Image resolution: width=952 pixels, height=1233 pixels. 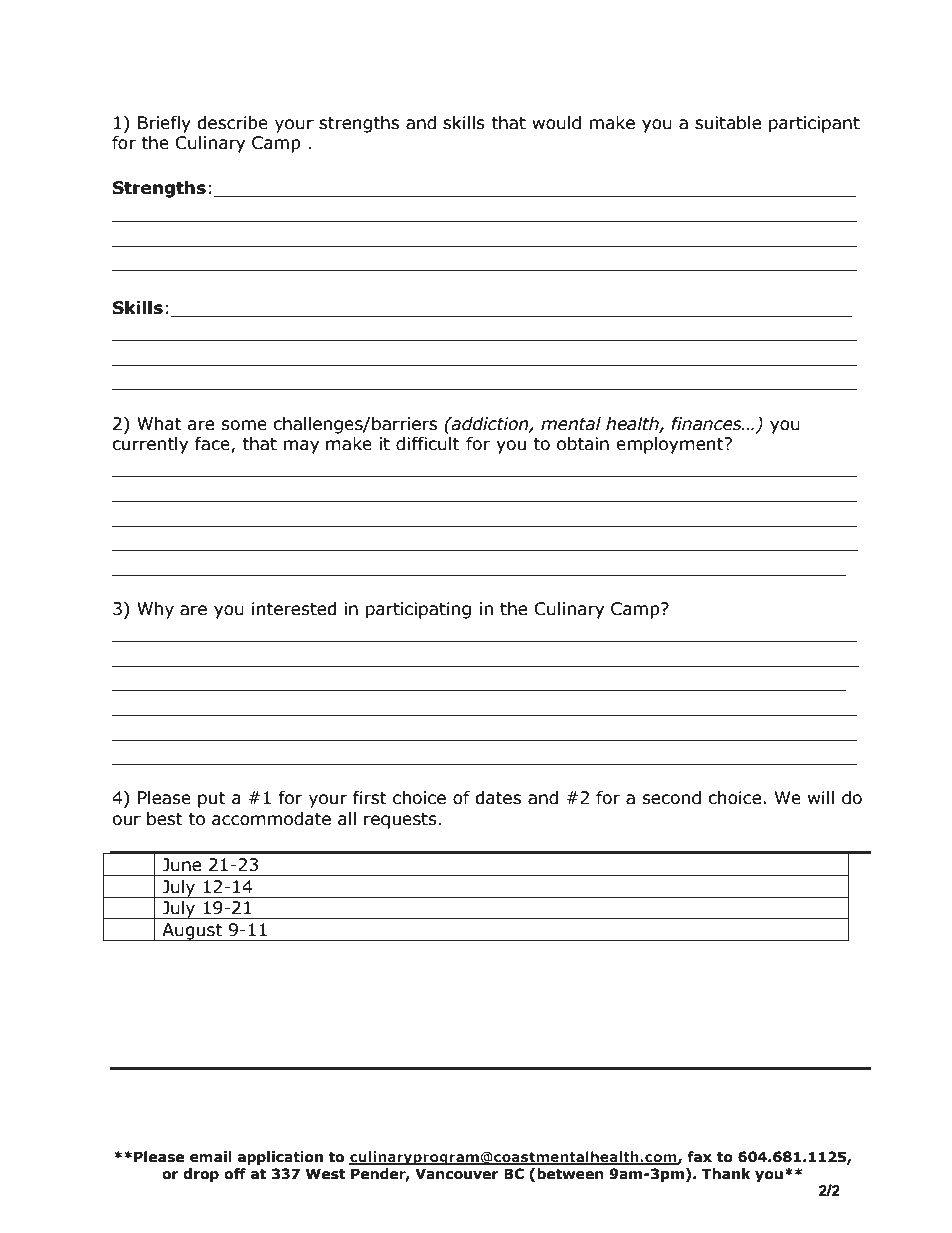 What do you see at coordinates (212, 800) in the image?
I see `put` at bounding box center [212, 800].
